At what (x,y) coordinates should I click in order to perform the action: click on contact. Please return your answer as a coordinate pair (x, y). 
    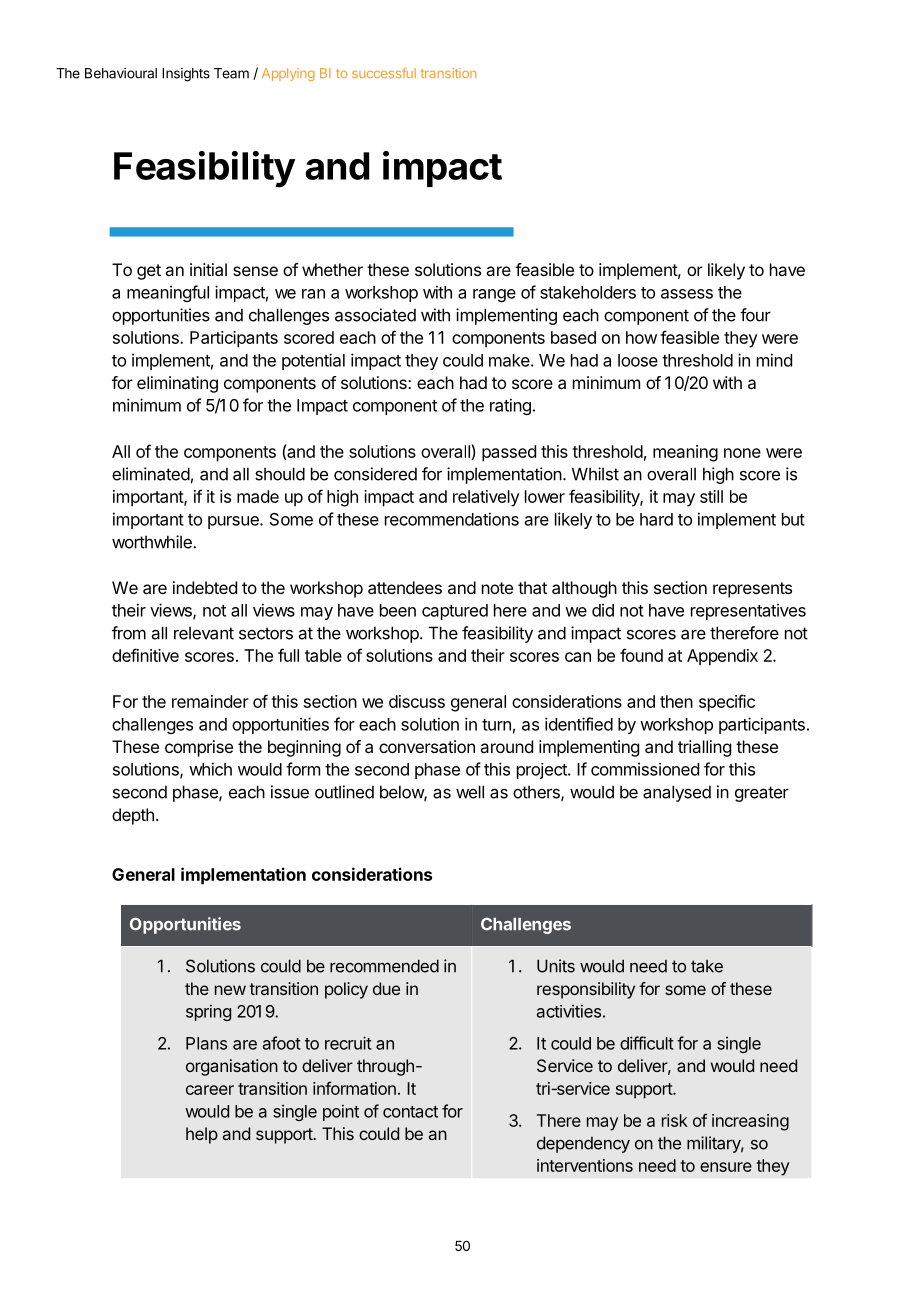
    Looking at the image, I should click on (410, 1112).
